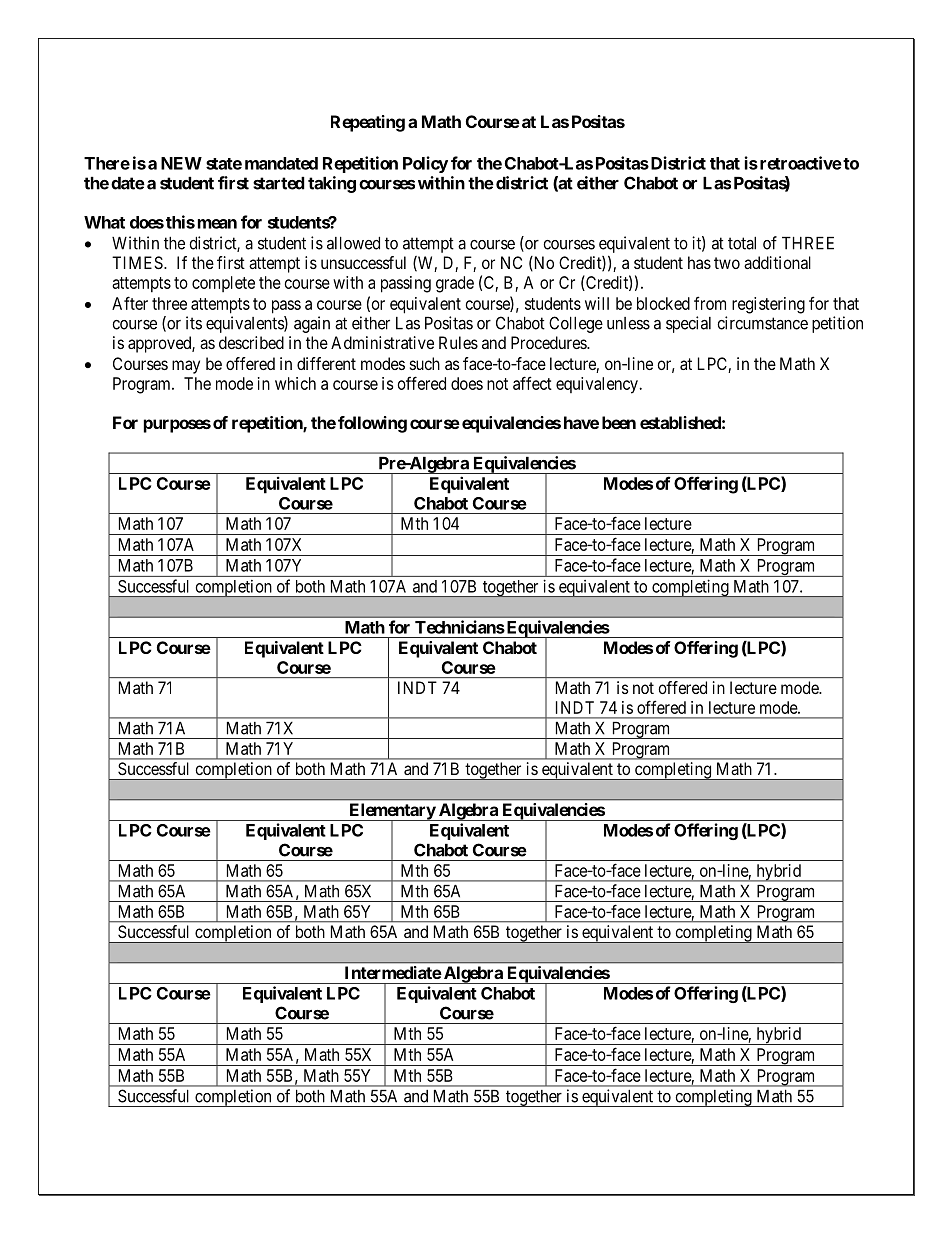  Describe the element at coordinates (742, 243) in the document. I see `total` at that location.
